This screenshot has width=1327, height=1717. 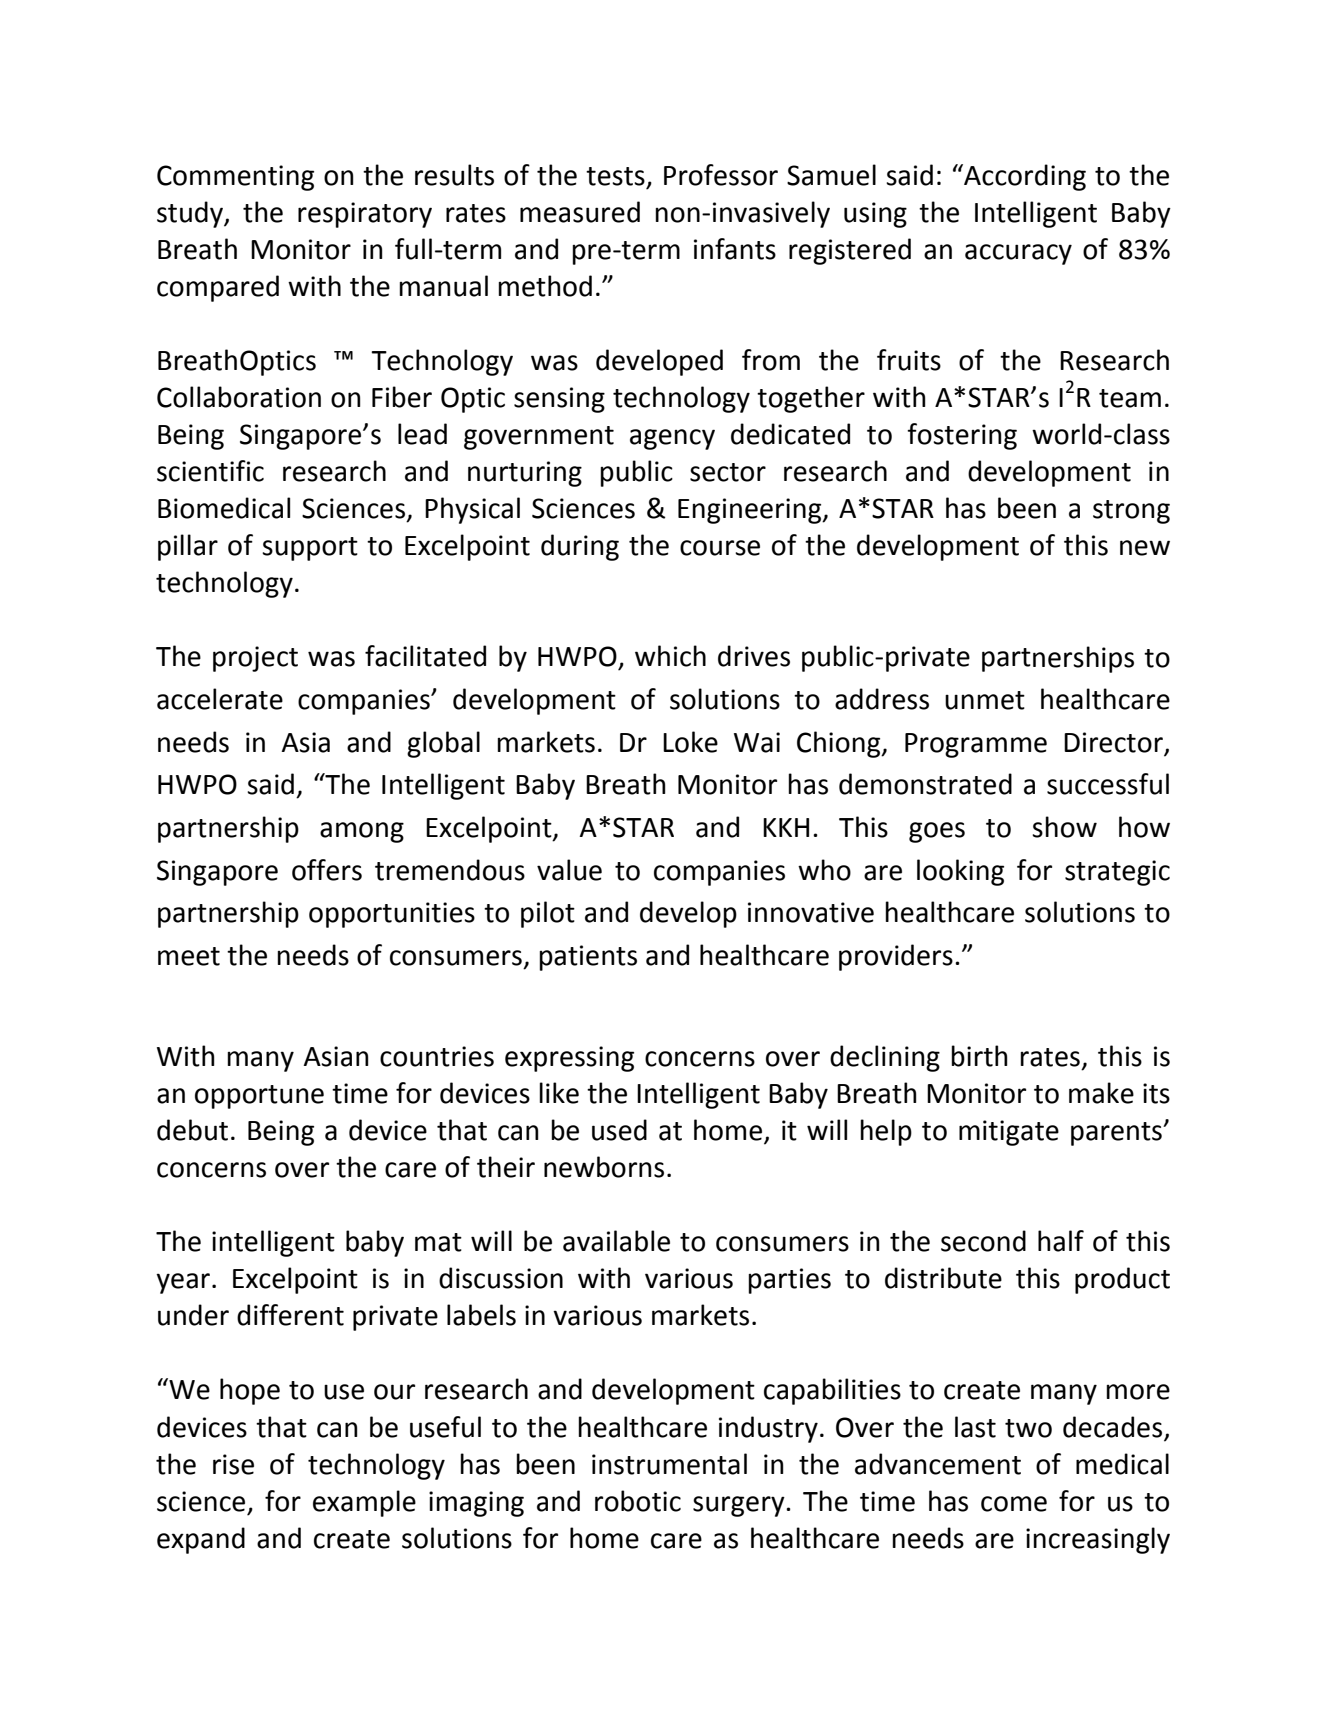 What do you see at coordinates (364, 1503) in the screenshot?
I see `example` at bounding box center [364, 1503].
